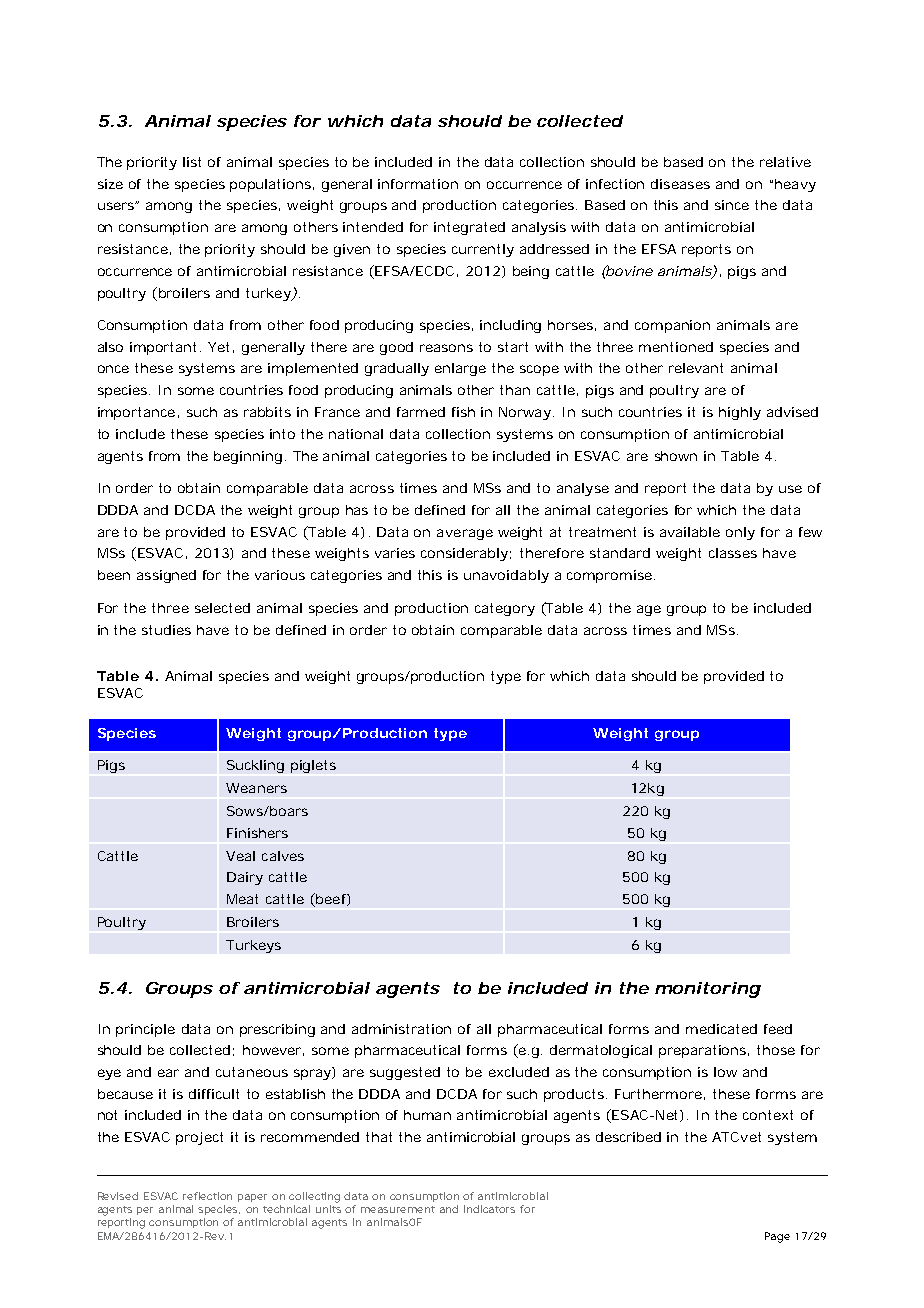 This screenshot has height=1308, width=924. What do you see at coordinates (166, 630) in the screenshot?
I see `studies` at bounding box center [166, 630].
